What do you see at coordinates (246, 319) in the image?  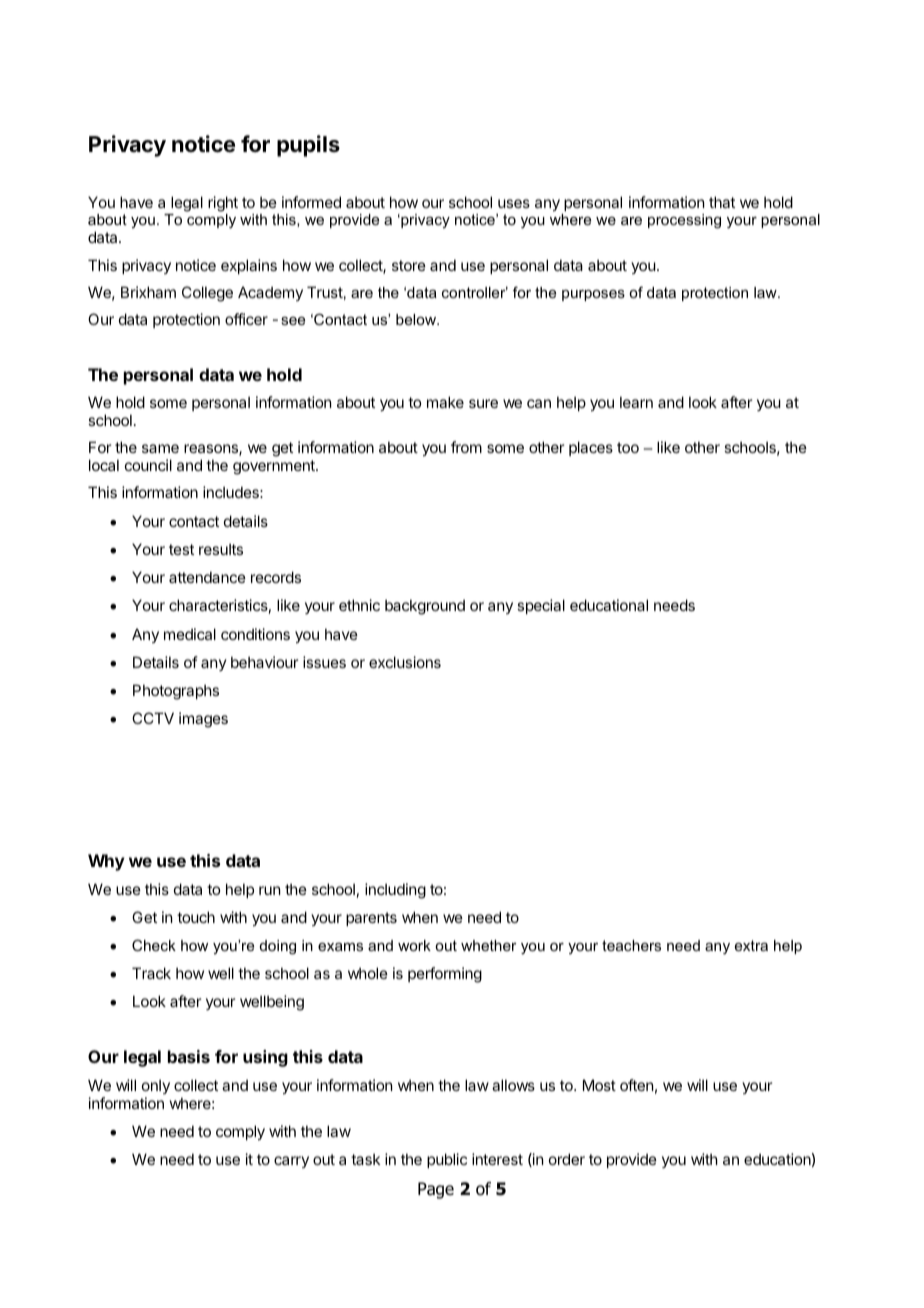 I see `officer` at bounding box center [246, 319].
